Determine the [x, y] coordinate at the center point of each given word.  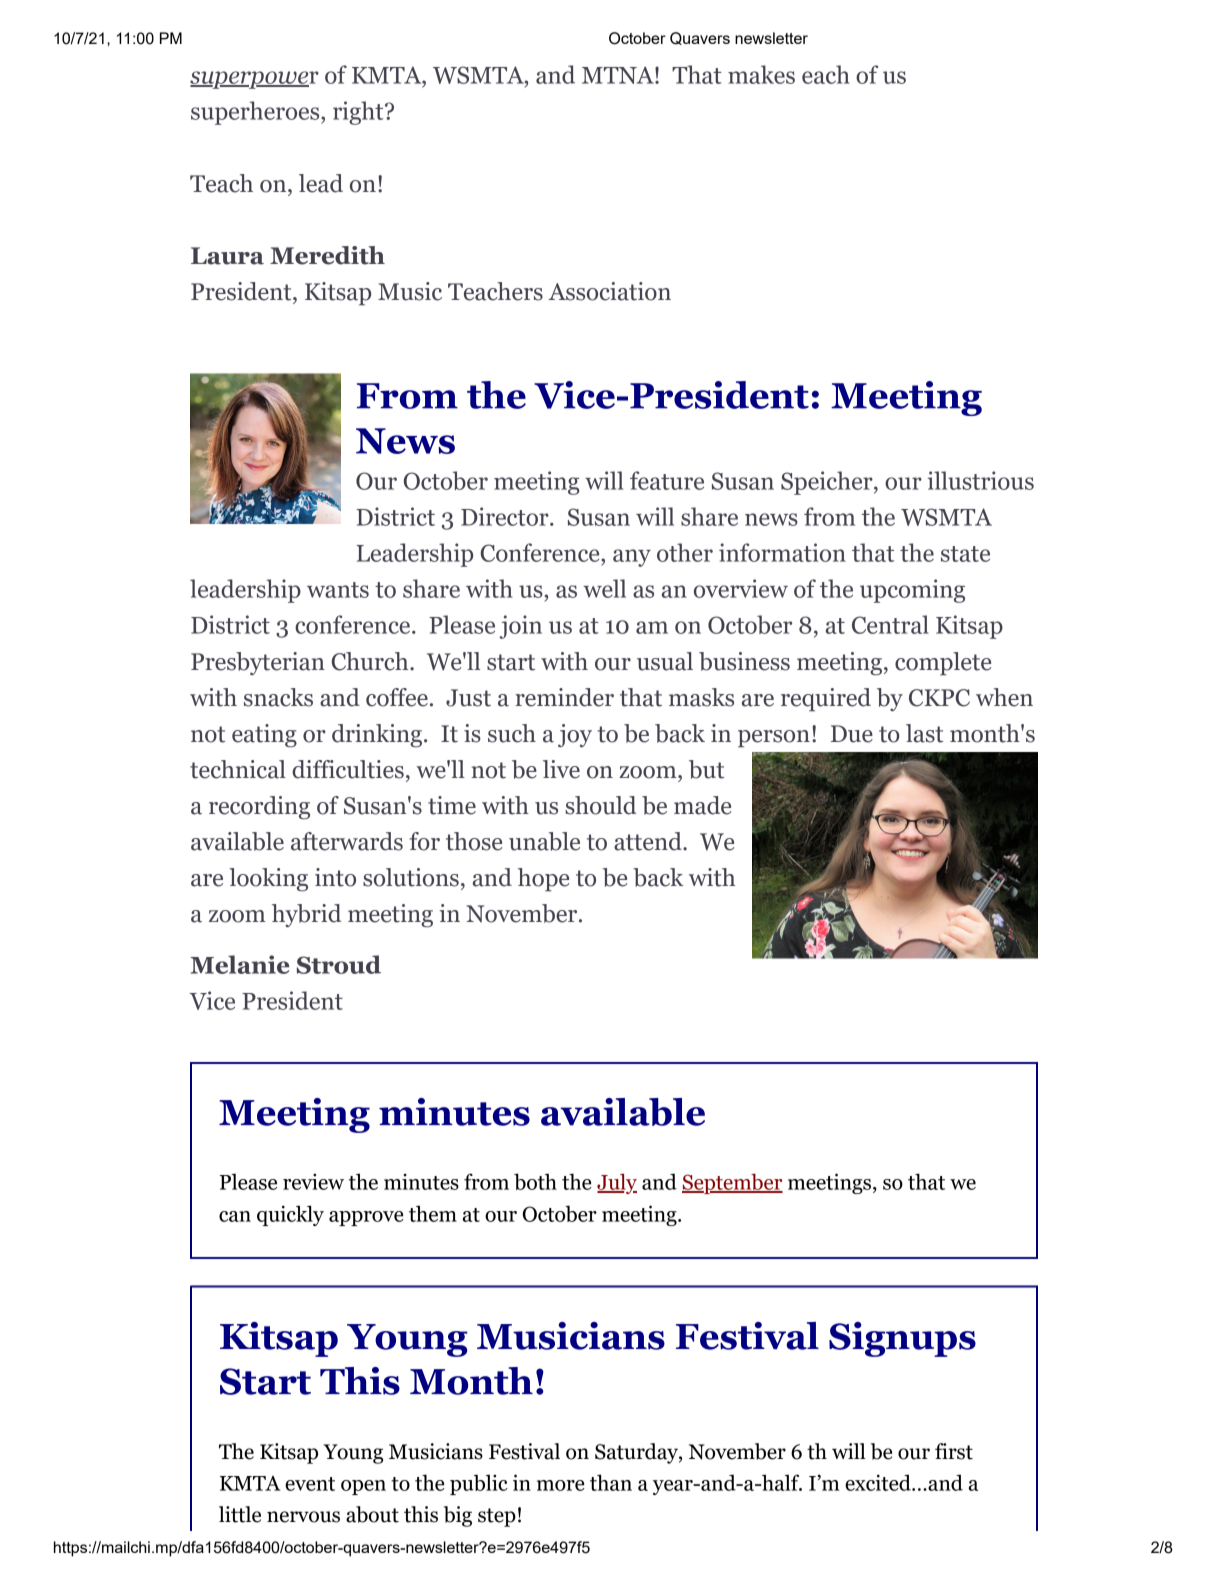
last [924, 733]
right [359, 113]
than [611, 1482]
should [600, 805]
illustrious [981, 480]
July [617, 1183]
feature [667, 480]
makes [761, 74]
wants [338, 590]
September [732, 1183]
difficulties [348, 769]
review [313, 1182]
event [310, 1484]
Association [609, 291]
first [954, 1451]
